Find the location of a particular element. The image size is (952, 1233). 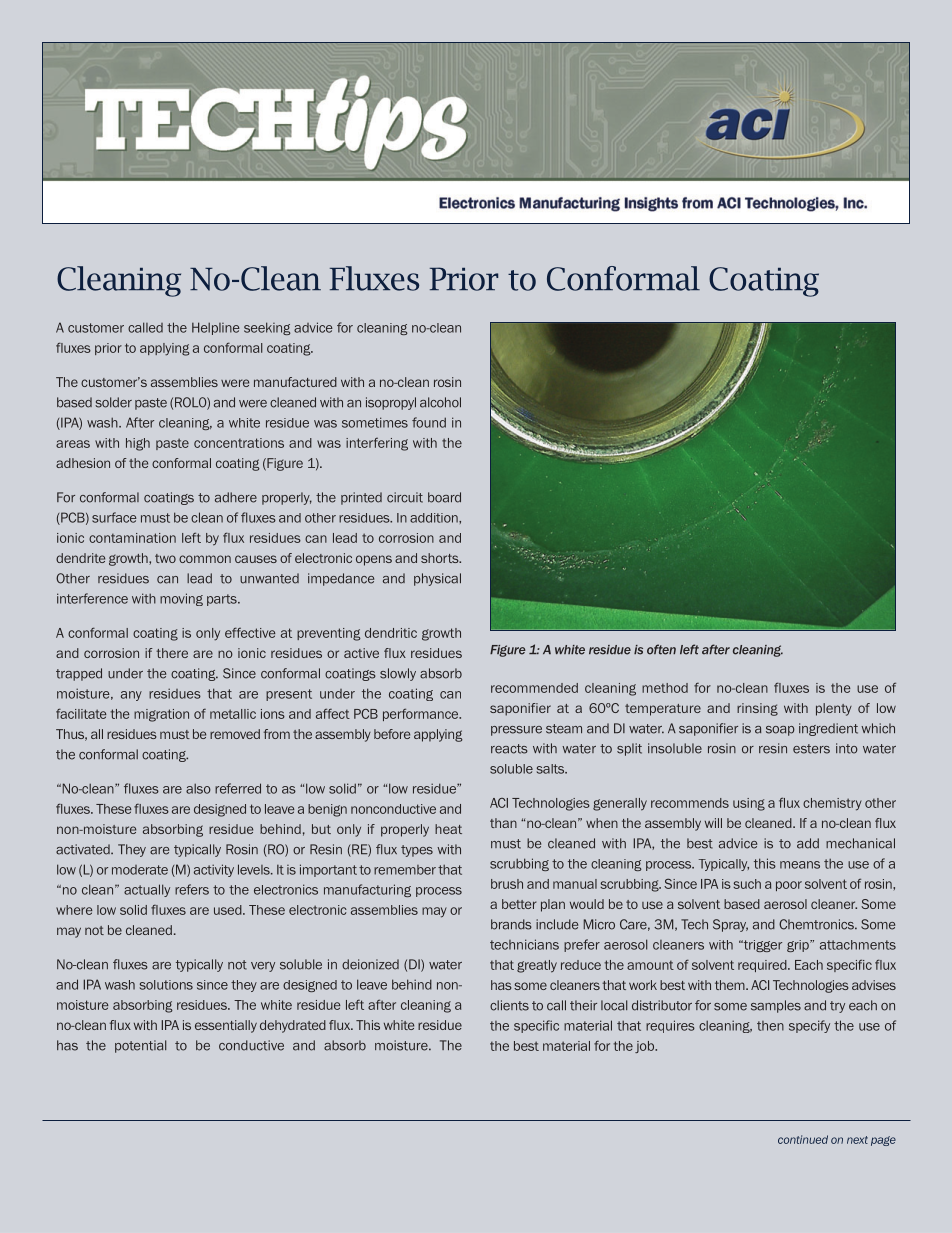

found is located at coordinates (429, 422).
